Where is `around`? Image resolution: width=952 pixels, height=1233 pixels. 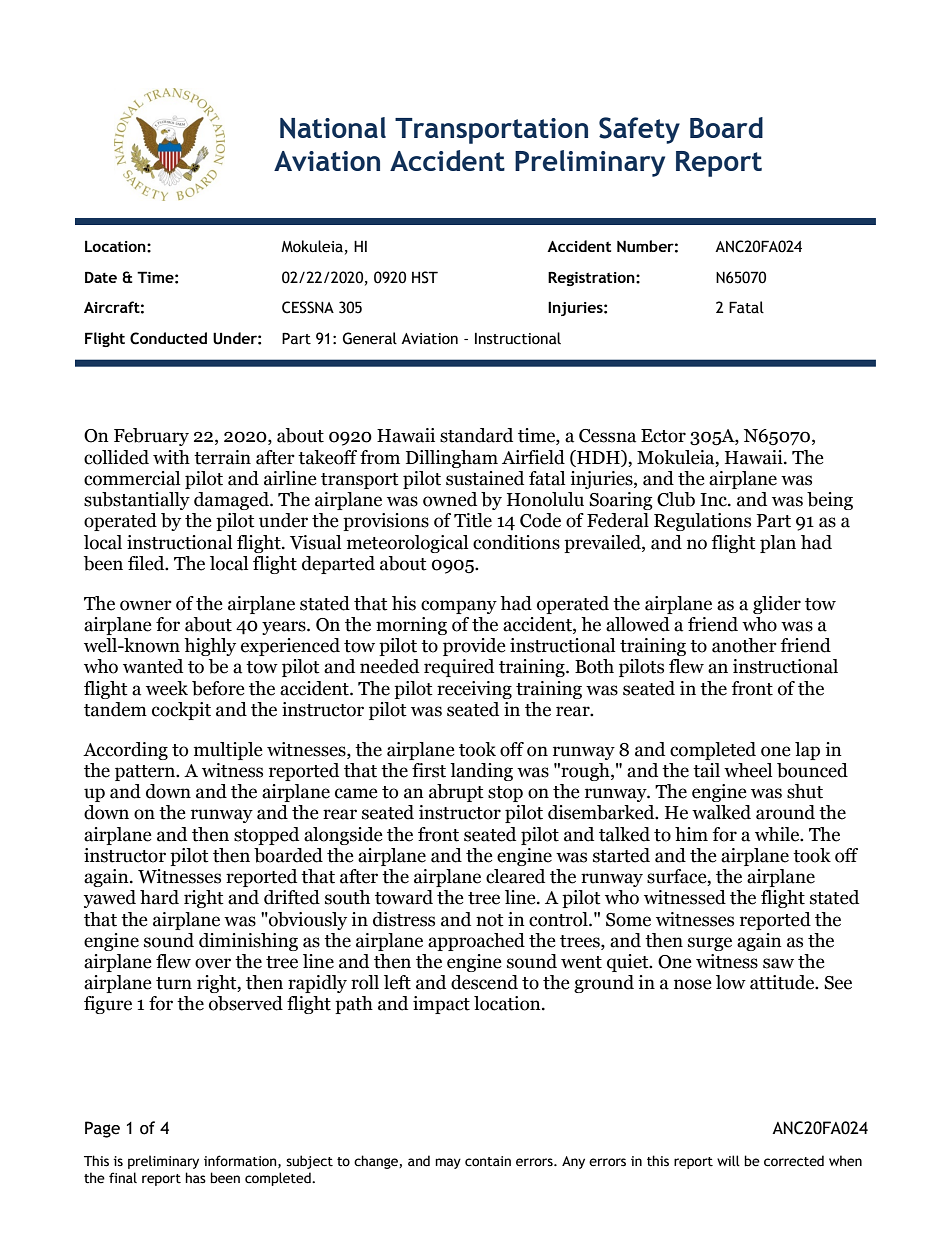
around is located at coordinates (785, 812).
